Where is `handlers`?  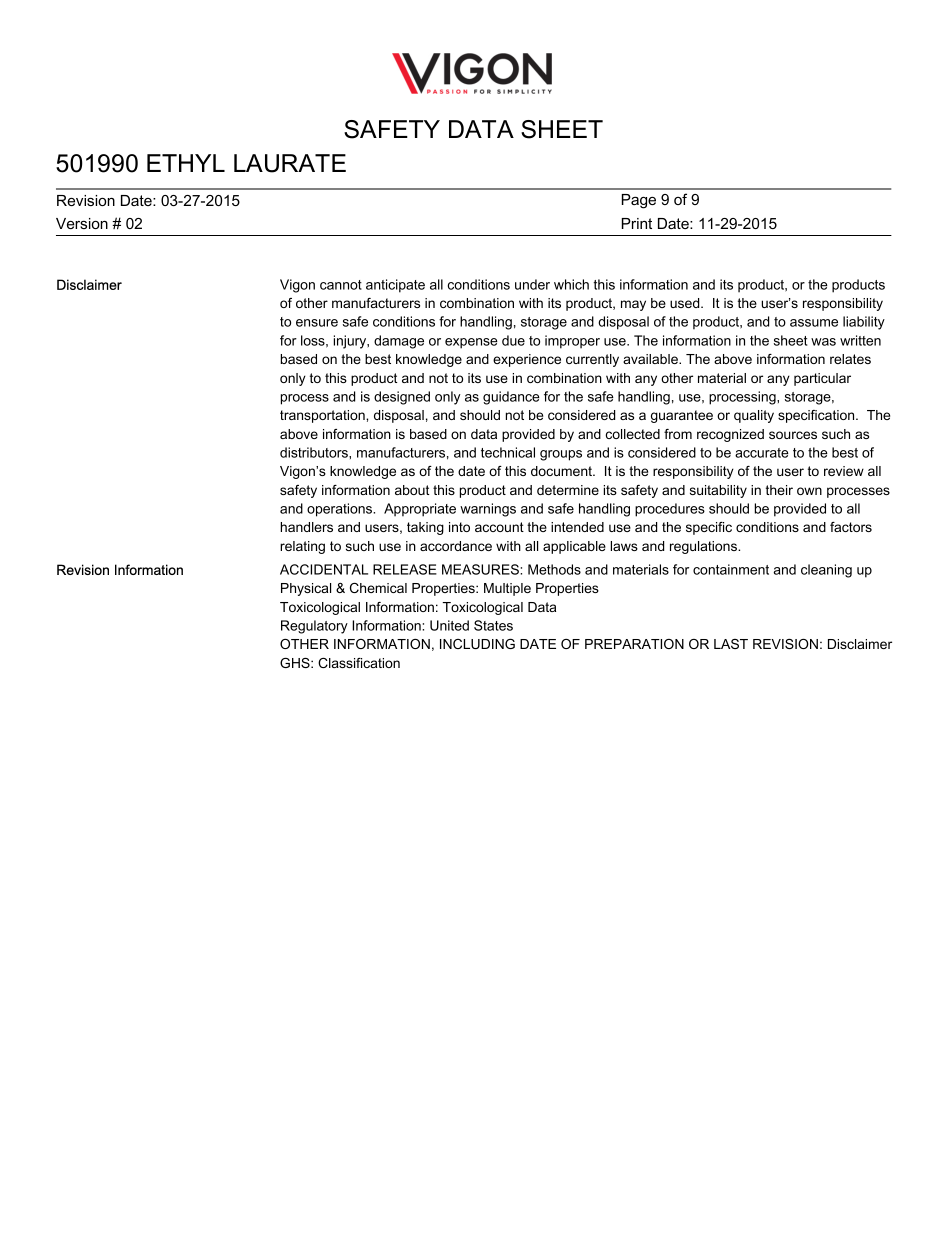 handlers is located at coordinates (307, 527).
